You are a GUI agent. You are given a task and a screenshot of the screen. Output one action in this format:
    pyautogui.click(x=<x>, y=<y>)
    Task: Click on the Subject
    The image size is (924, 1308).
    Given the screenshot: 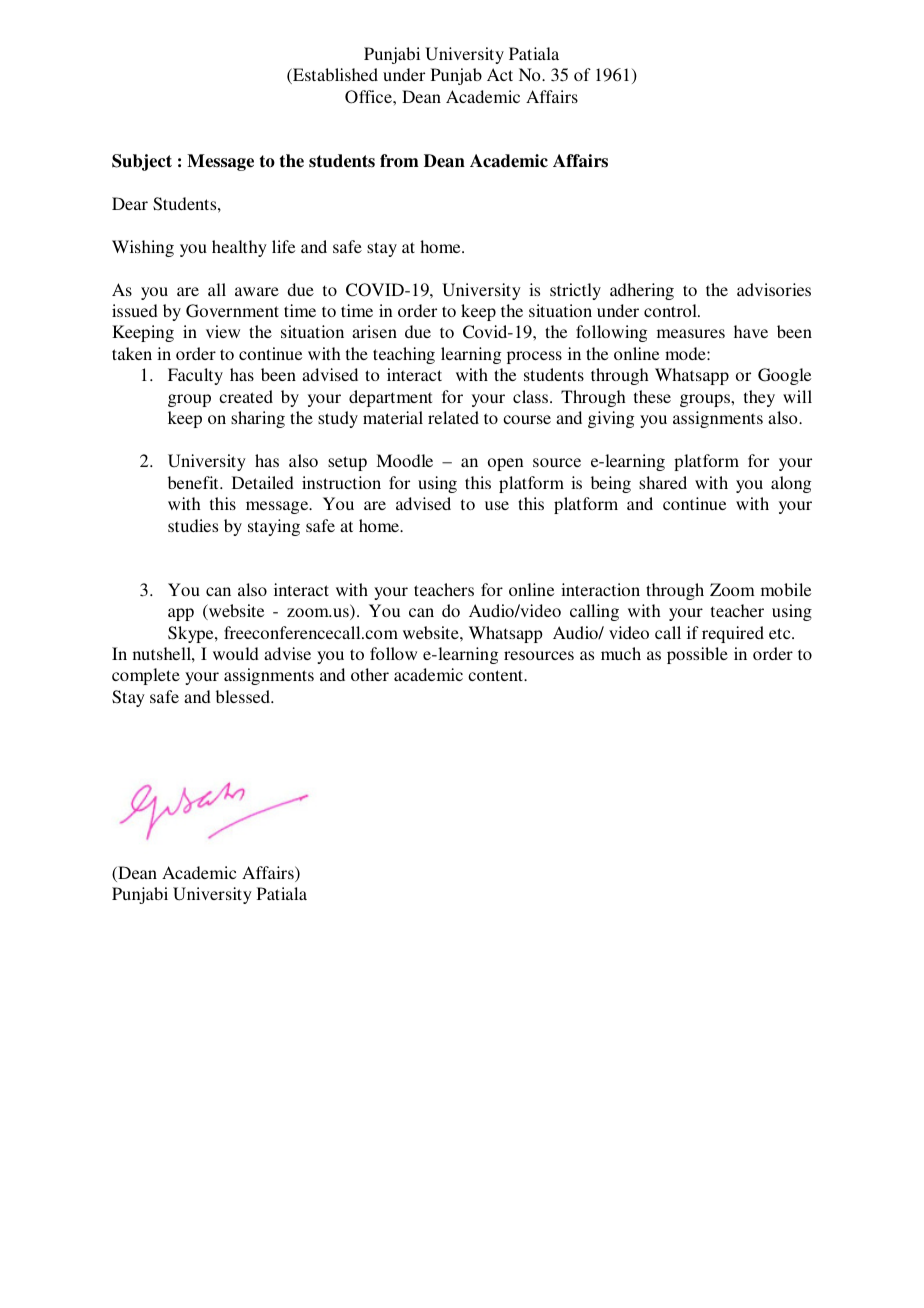 What is the action you would take?
    pyautogui.click(x=142, y=162)
